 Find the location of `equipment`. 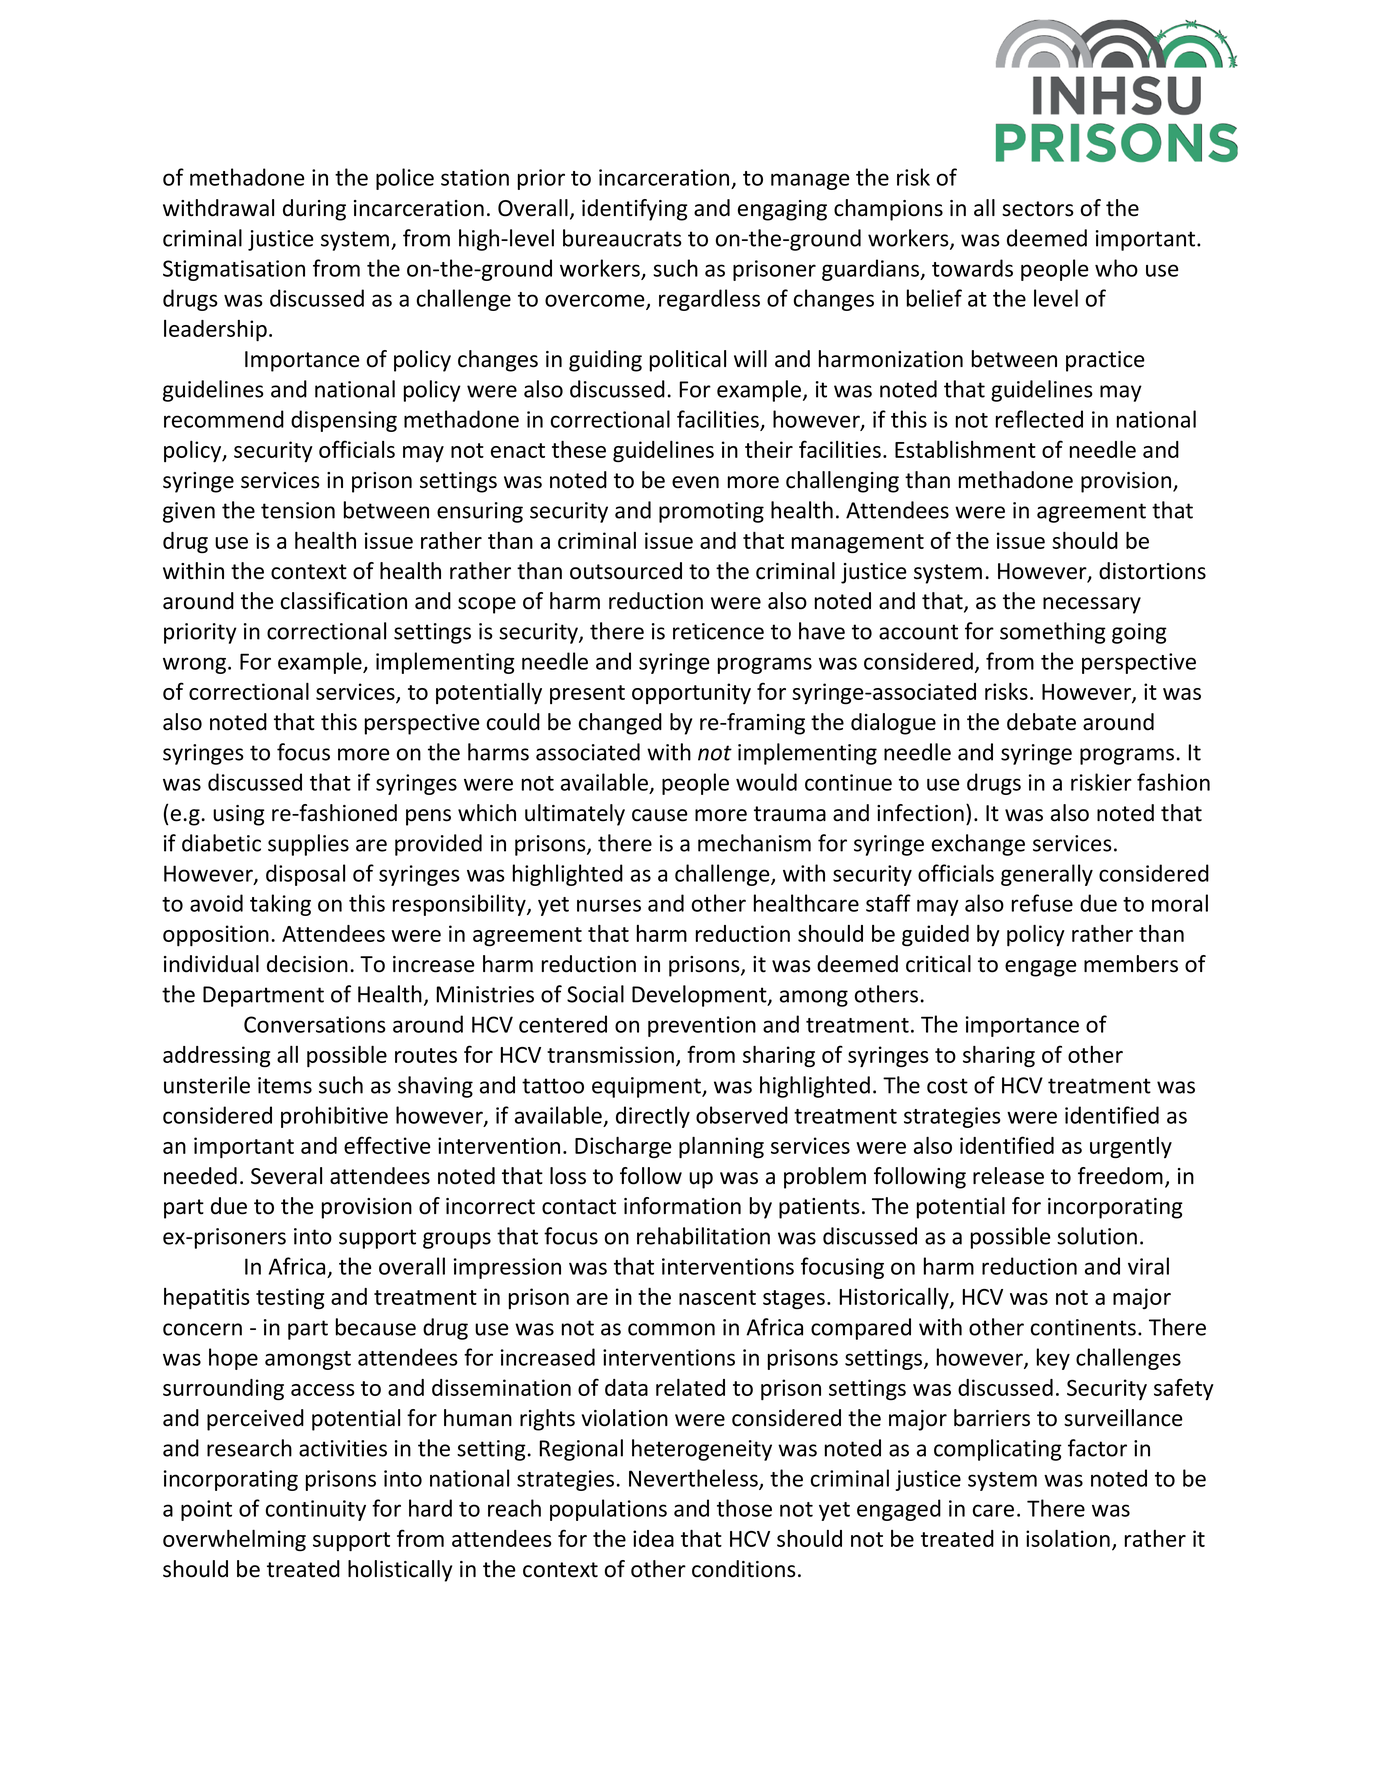

equipment is located at coordinates (647, 1087).
